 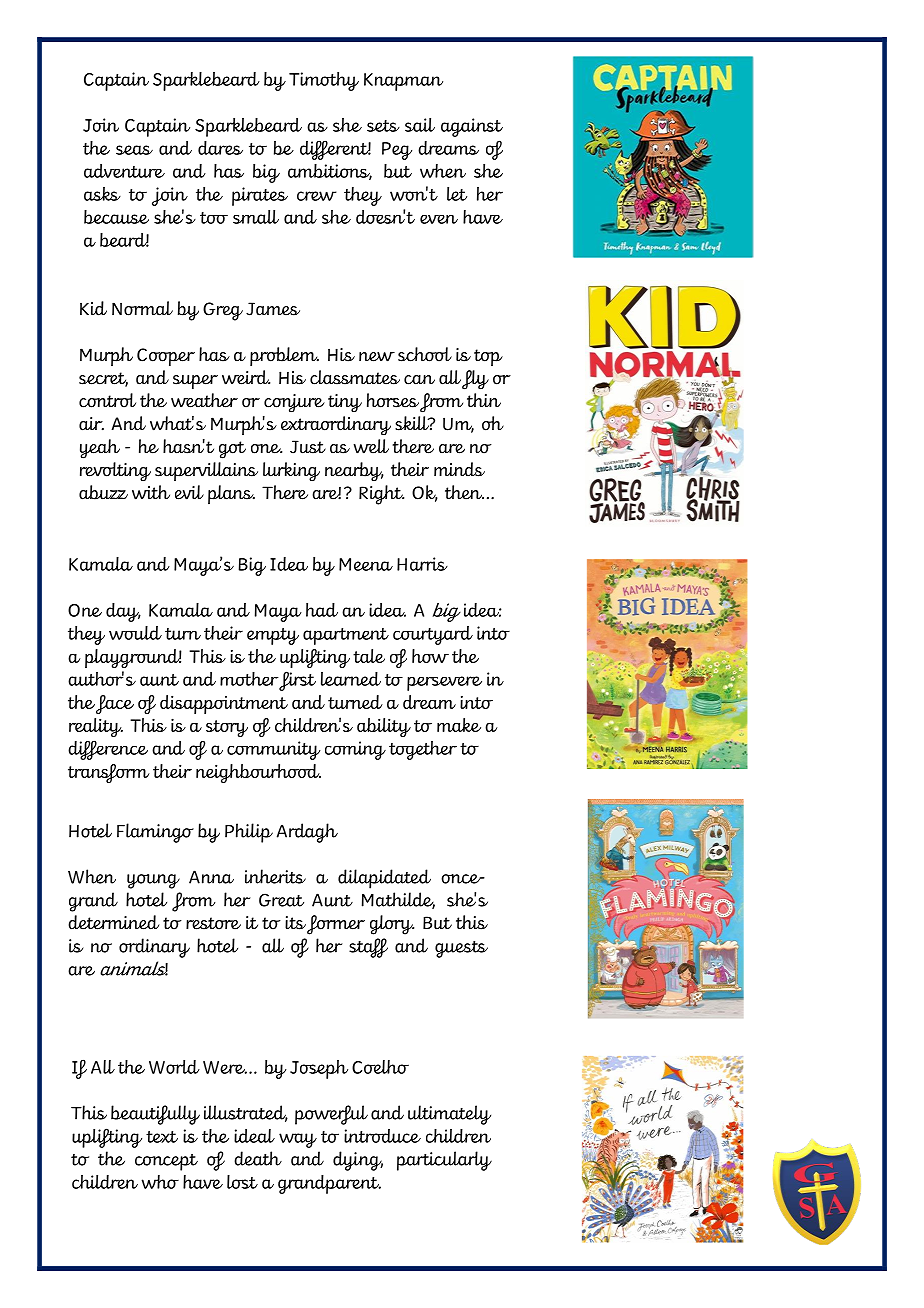 What do you see at coordinates (273, 636) in the image?
I see `empty` at bounding box center [273, 636].
